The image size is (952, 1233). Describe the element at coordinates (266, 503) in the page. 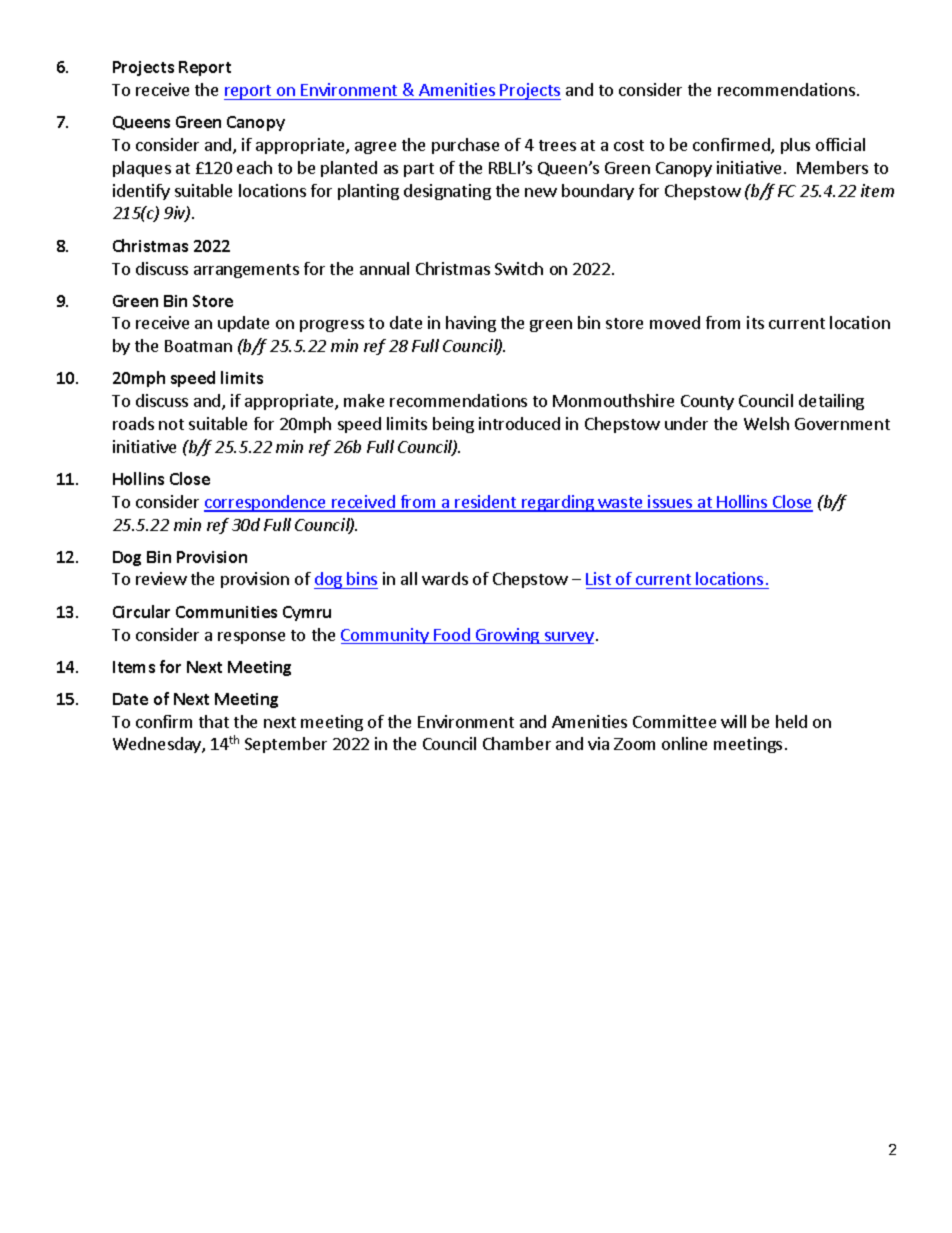

I see `correspondence` at that location.
